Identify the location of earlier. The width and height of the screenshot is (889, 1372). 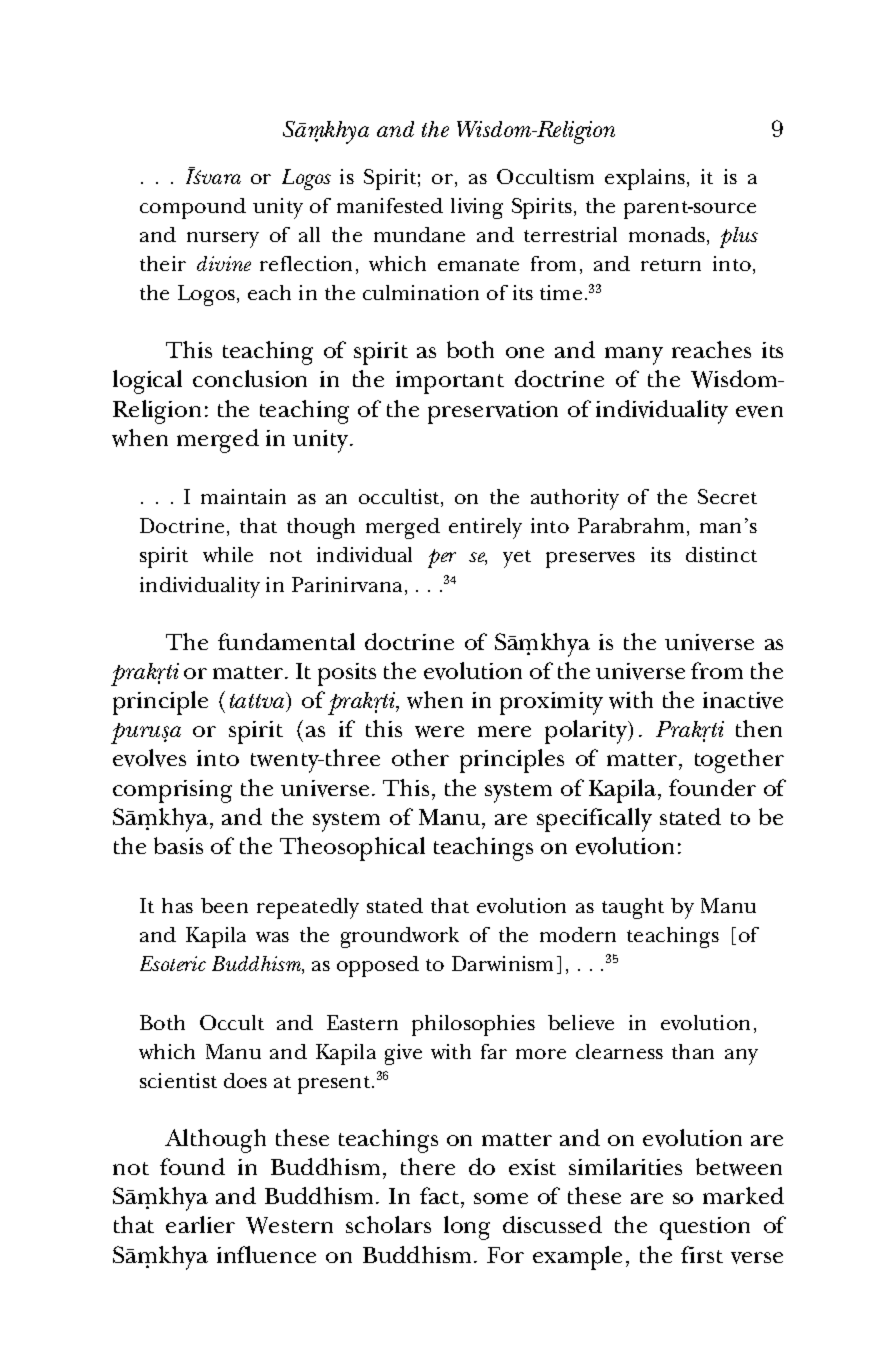
(200, 1224).
